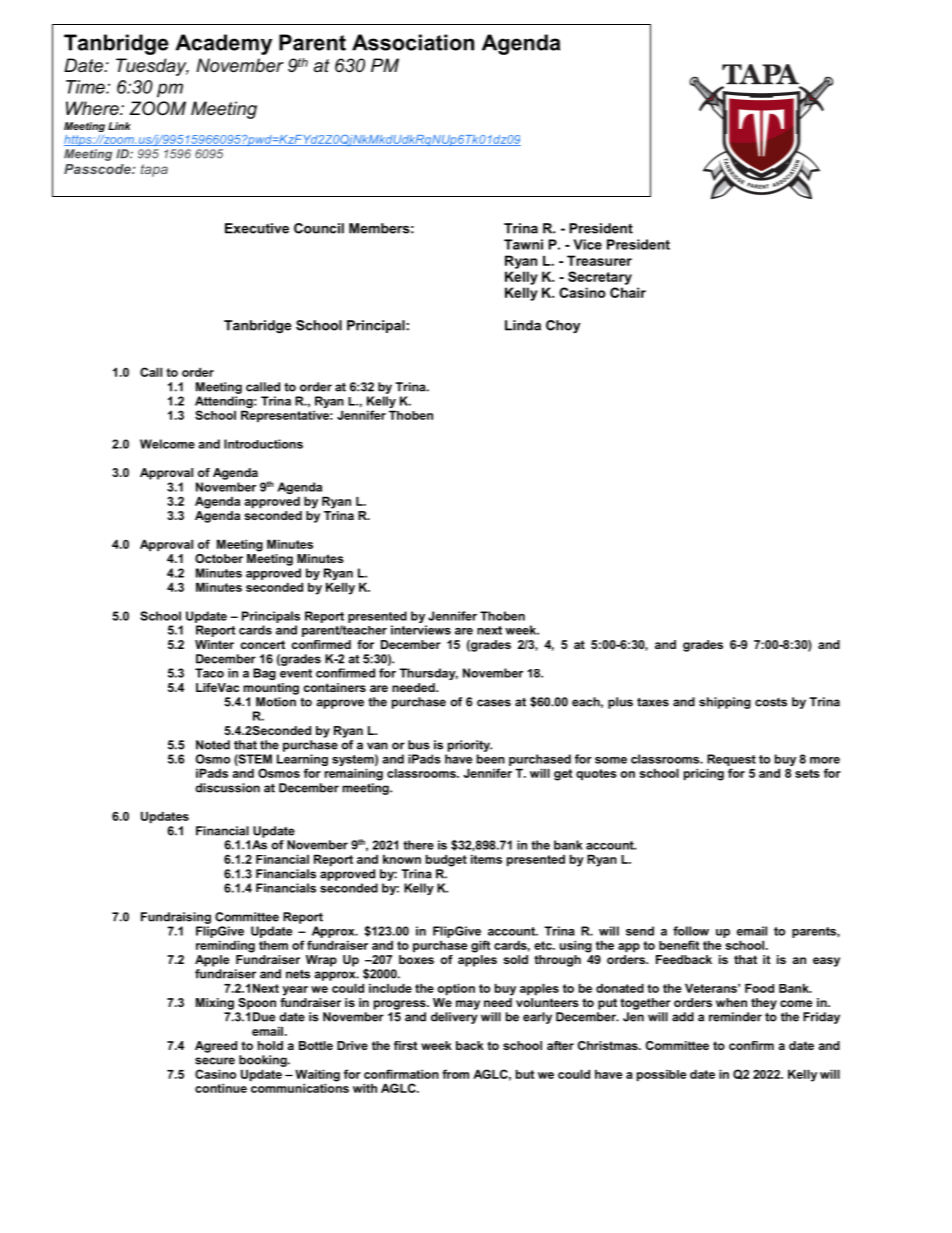 The width and height of the image is (952, 1233). Describe the element at coordinates (600, 278) in the image. I see `Secretary` at that location.
